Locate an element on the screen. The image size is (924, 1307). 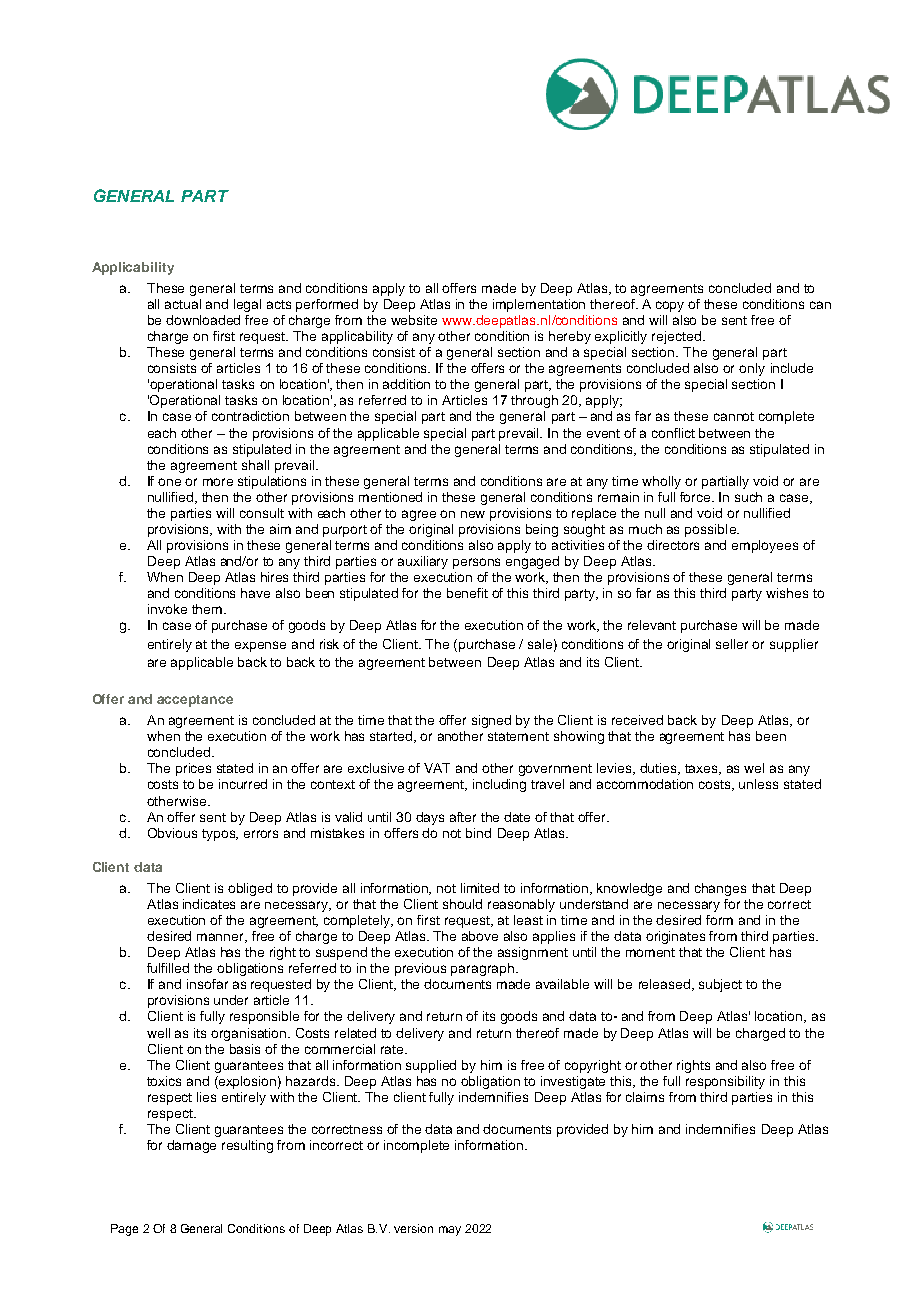
benefit is located at coordinates (467, 593).
